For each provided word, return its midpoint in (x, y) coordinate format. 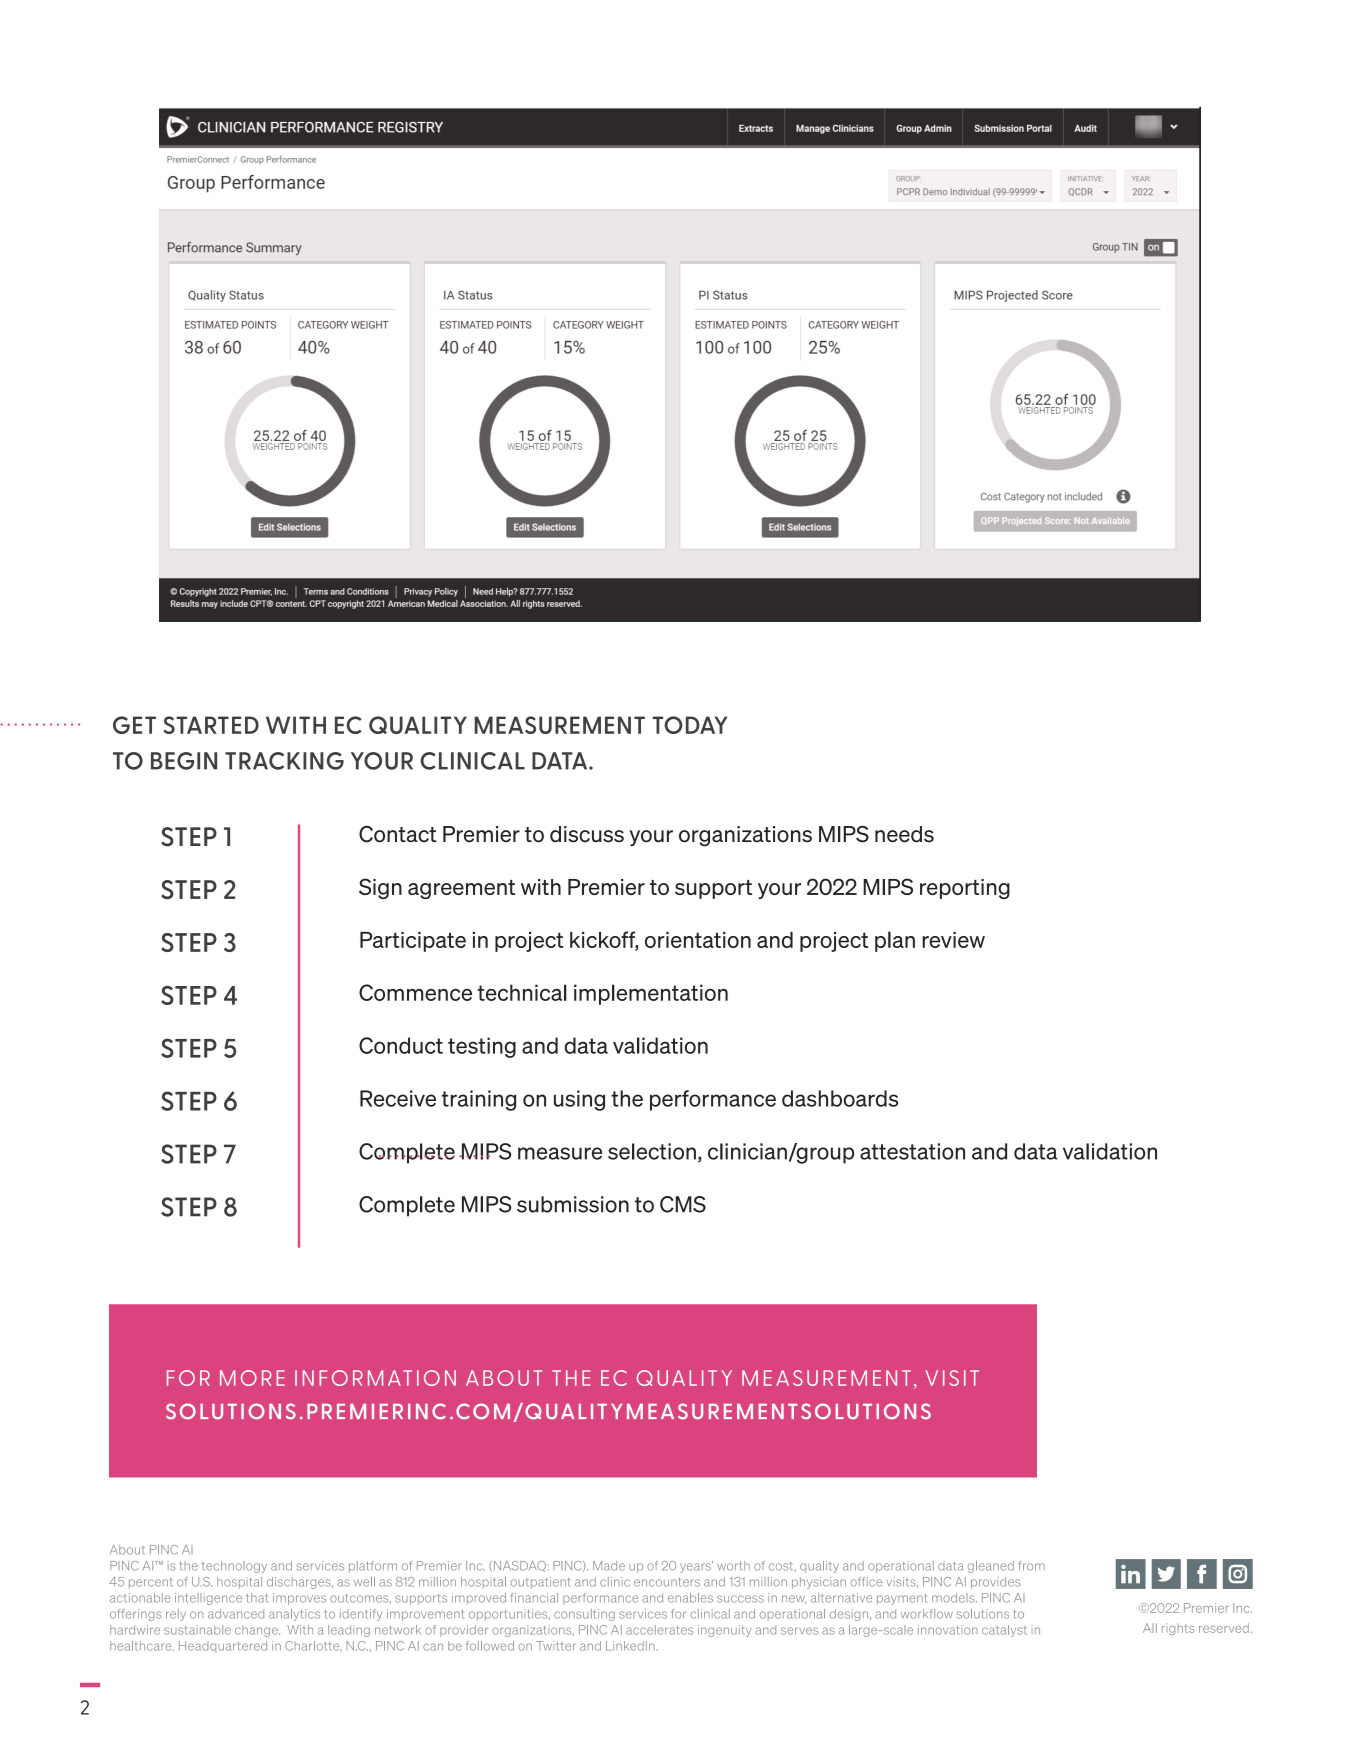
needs (904, 834)
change (257, 1631)
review (953, 940)
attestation (912, 1151)
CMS (683, 1204)
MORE (252, 1378)
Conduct (401, 1045)
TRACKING (284, 761)
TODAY (689, 725)
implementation (651, 994)
